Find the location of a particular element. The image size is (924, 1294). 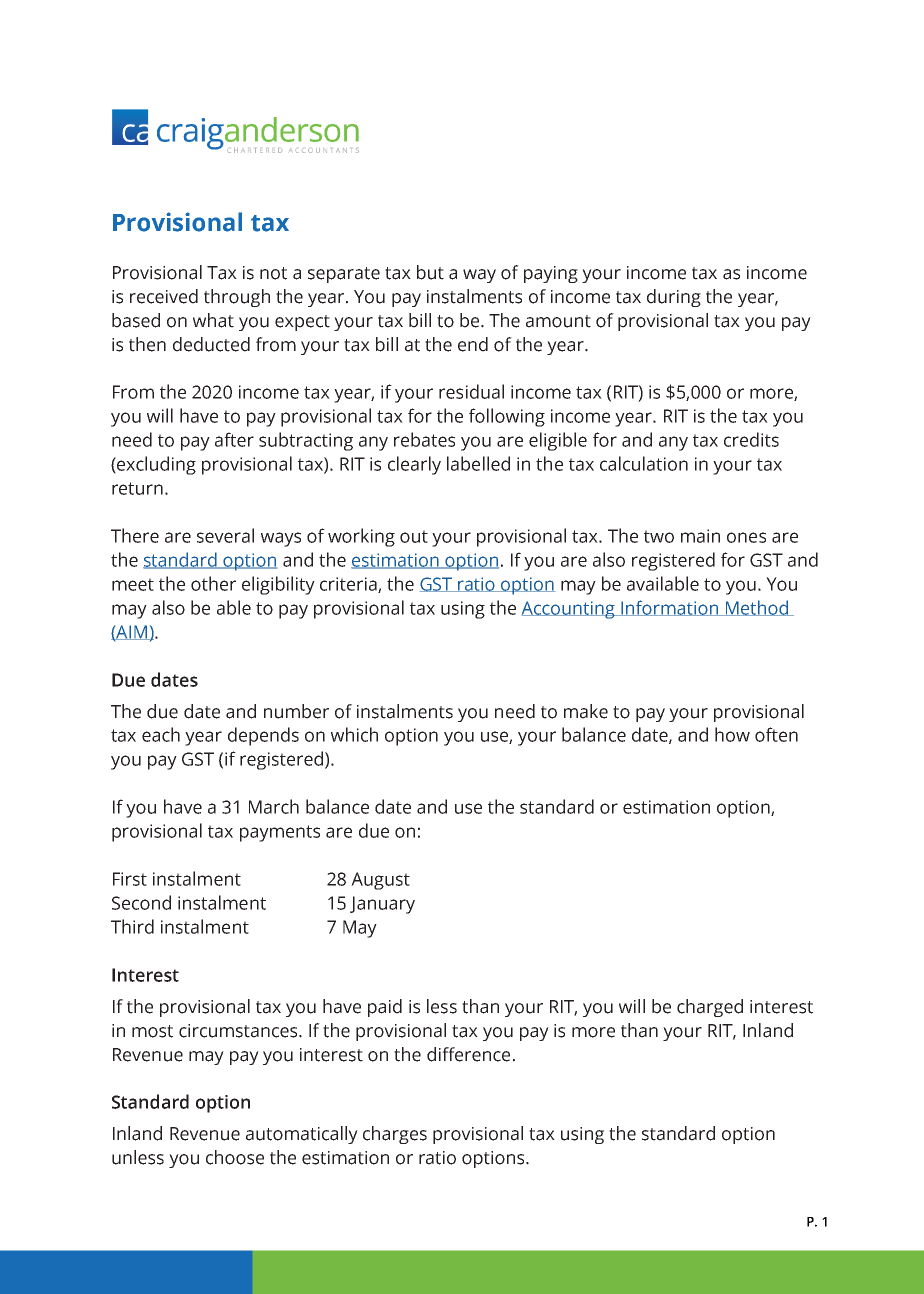

charged is located at coordinates (710, 1008).
